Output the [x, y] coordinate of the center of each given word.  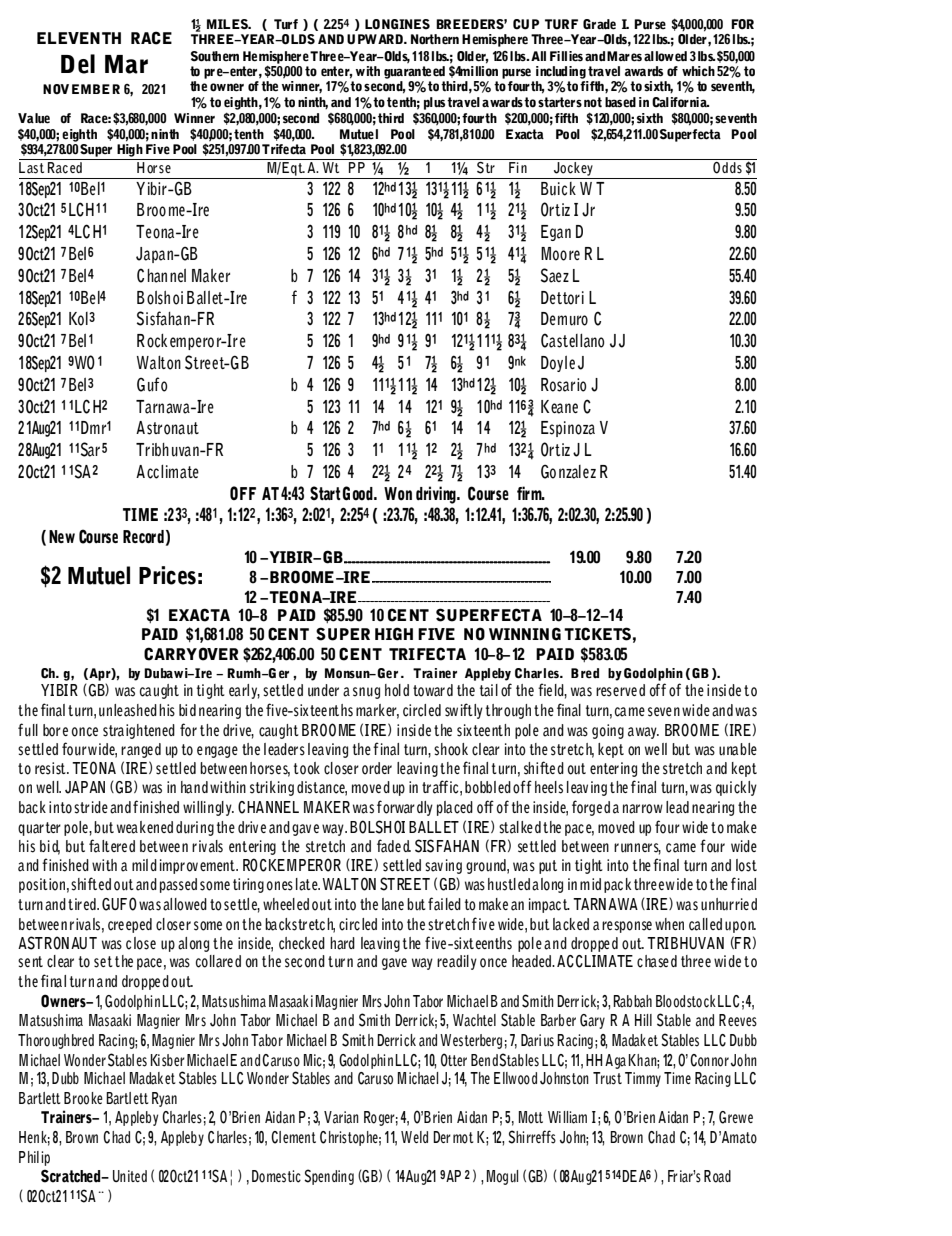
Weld [414, 1137]
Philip [34, 1158]
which [698, 71]
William [567, 1117]
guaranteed [414, 72]
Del [78, 64]
